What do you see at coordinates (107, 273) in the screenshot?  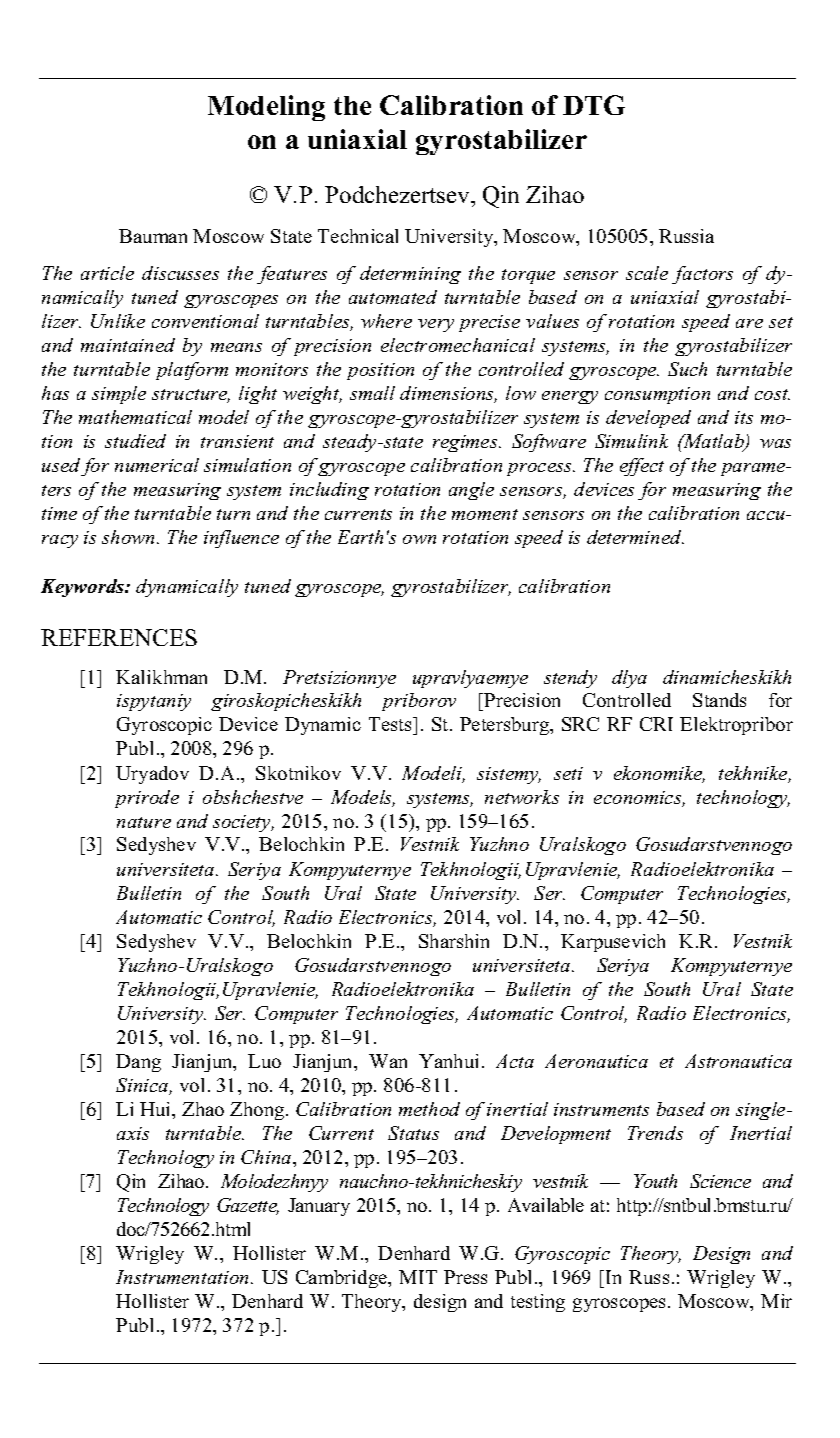 I see `article` at bounding box center [107, 273].
